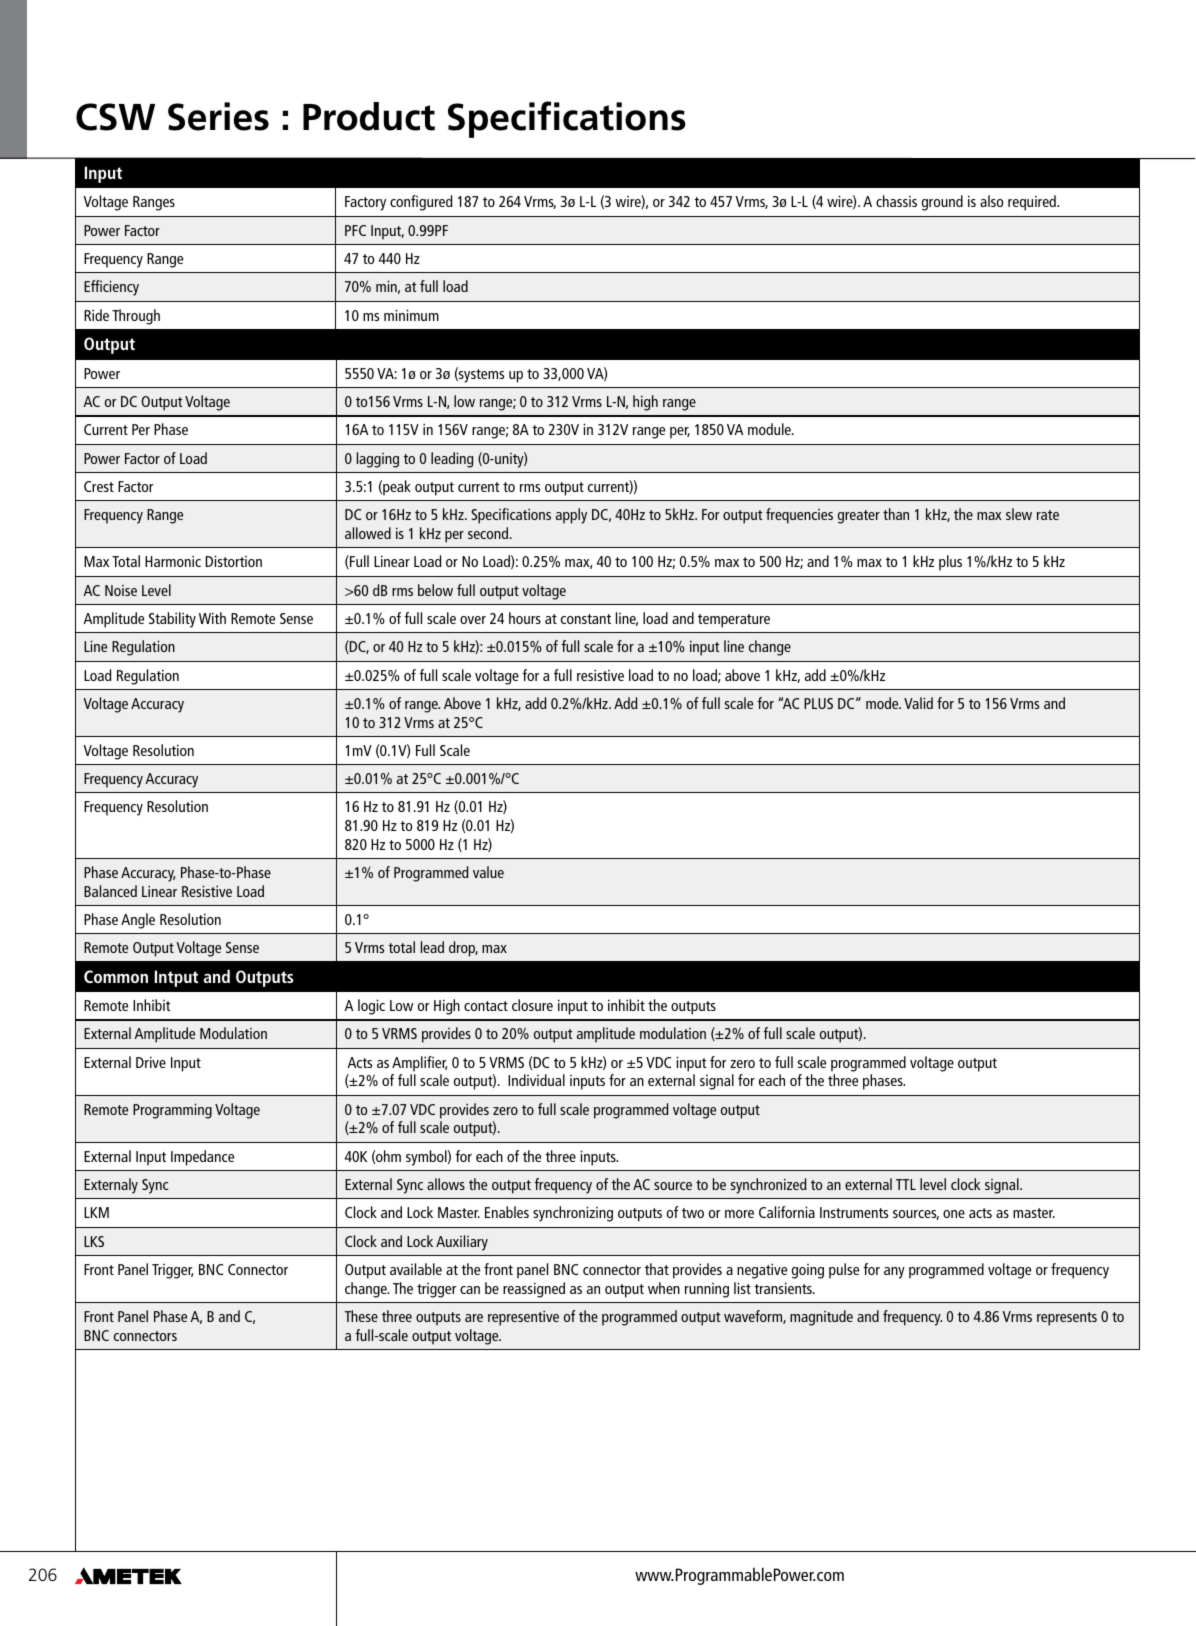 Image resolution: width=1196 pixels, height=1626 pixels. What do you see at coordinates (942, 203) in the image?
I see `ground` at bounding box center [942, 203].
